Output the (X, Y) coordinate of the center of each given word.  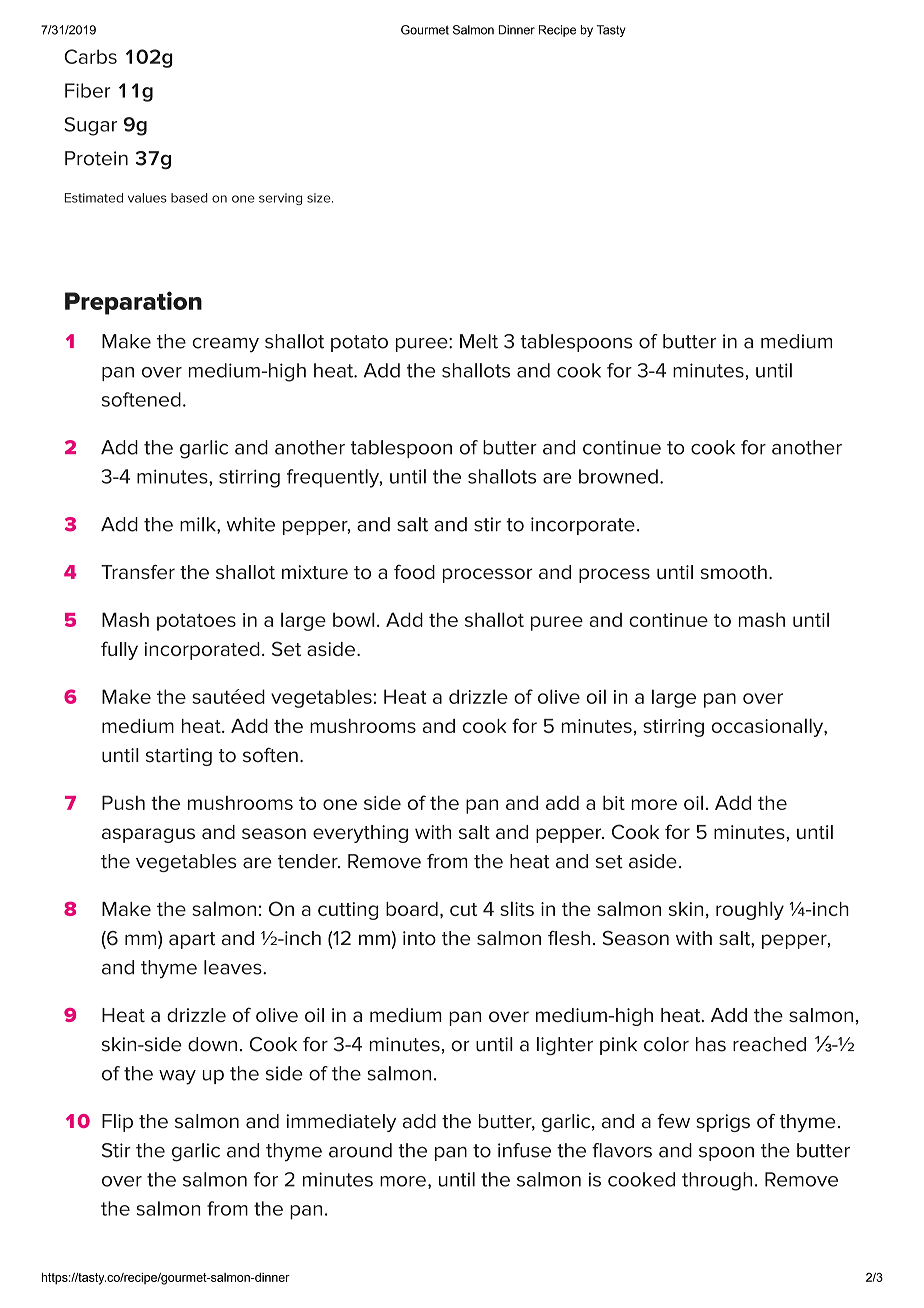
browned (618, 476)
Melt (479, 341)
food (414, 572)
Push (123, 802)
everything (360, 834)
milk (199, 525)
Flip (117, 1123)
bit (614, 802)
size (320, 198)
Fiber (87, 90)
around (360, 1150)
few (673, 1121)
